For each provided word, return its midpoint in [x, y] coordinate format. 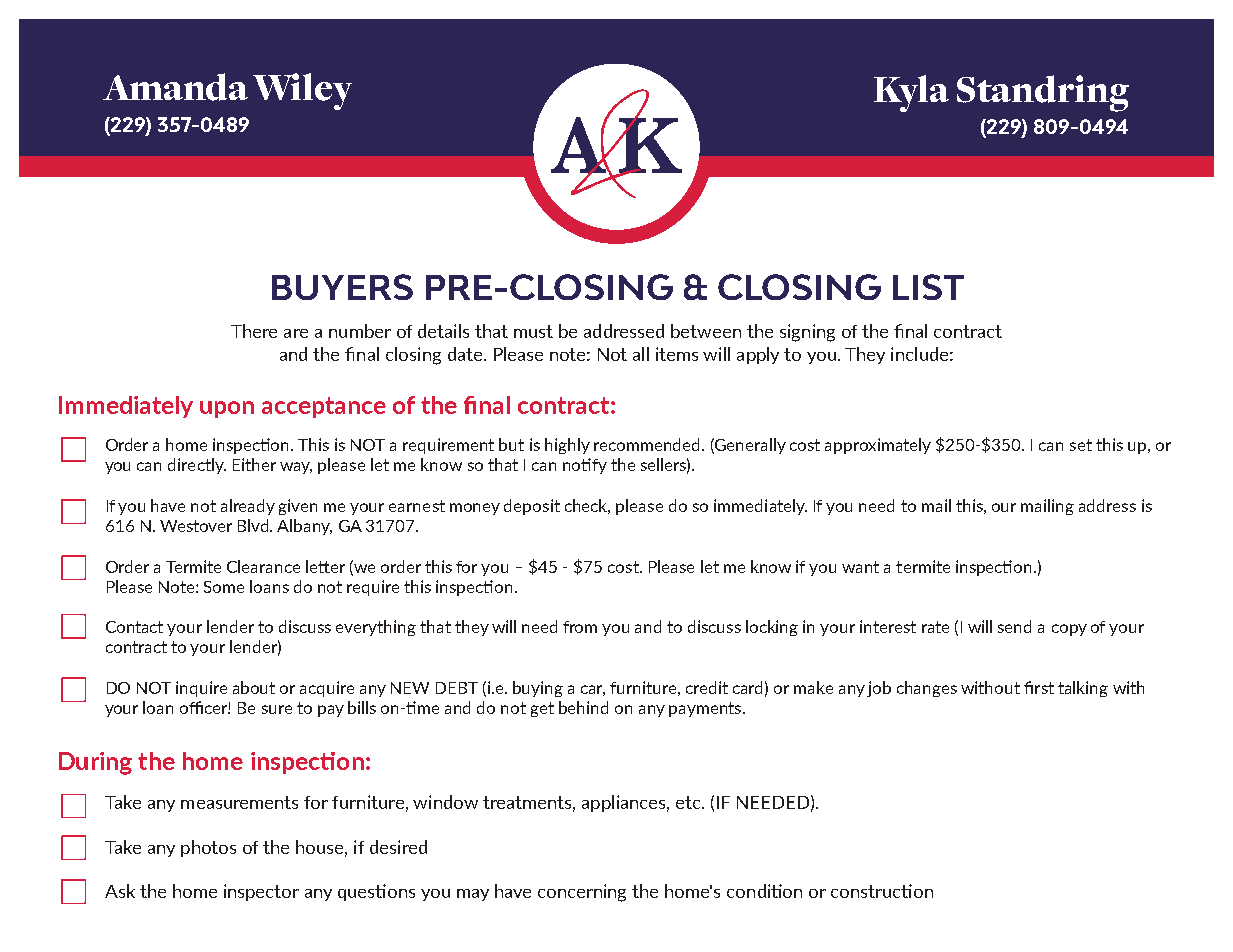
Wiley [302, 91]
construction [882, 891]
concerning [582, 893]
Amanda [175, 87]
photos [208, 848]
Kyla [911, 93]
